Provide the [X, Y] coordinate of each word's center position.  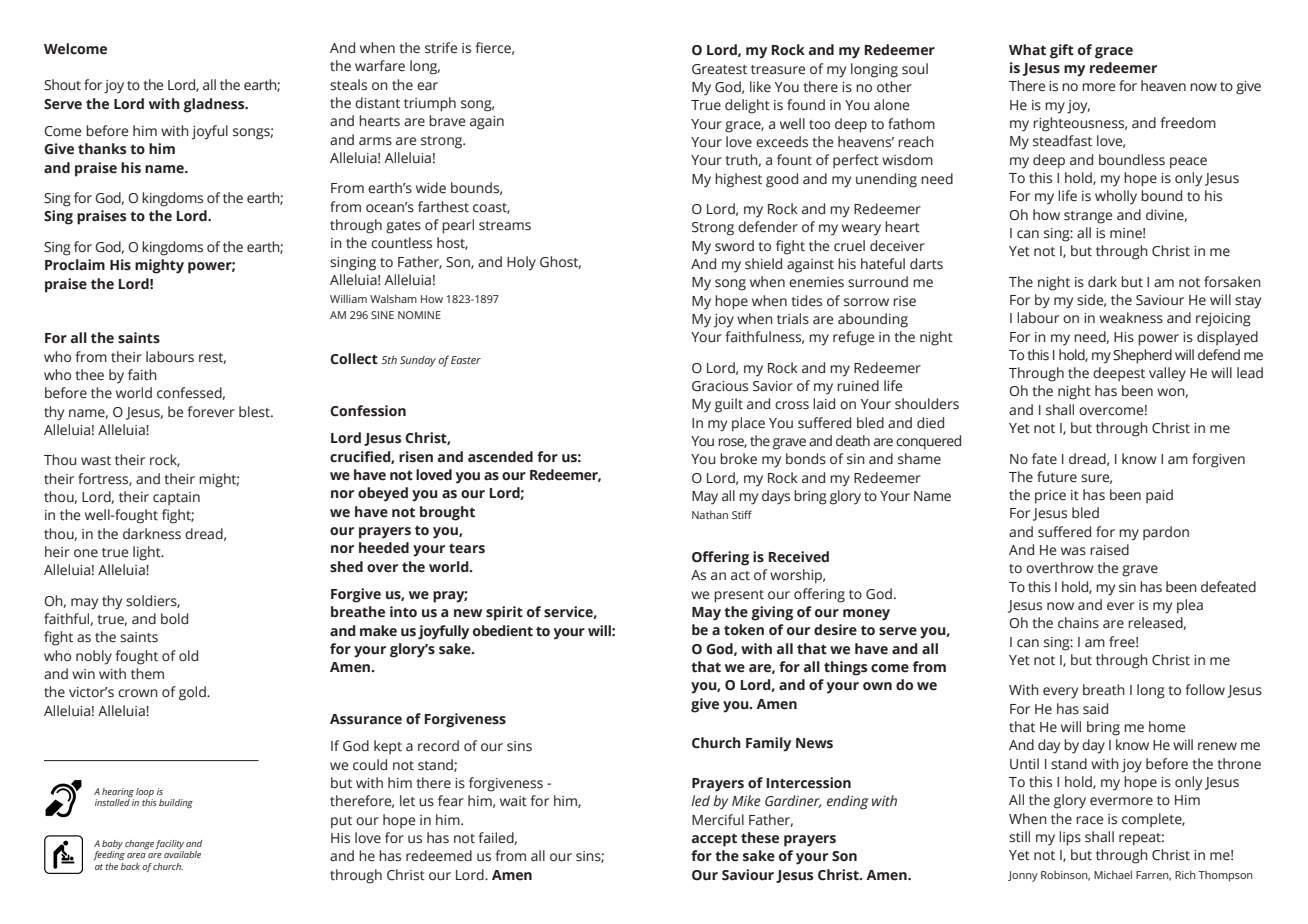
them [147, 674]
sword [734, 246]
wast [96, 461]
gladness [215, 105]
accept [714, 840]
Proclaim [75, 264]
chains [1078, 623]
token [744, 630]
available [182, 854]
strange [1088, 217]
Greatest [719, 69]
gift [1062, 51]
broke [738, 459]
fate [1044, 459]
